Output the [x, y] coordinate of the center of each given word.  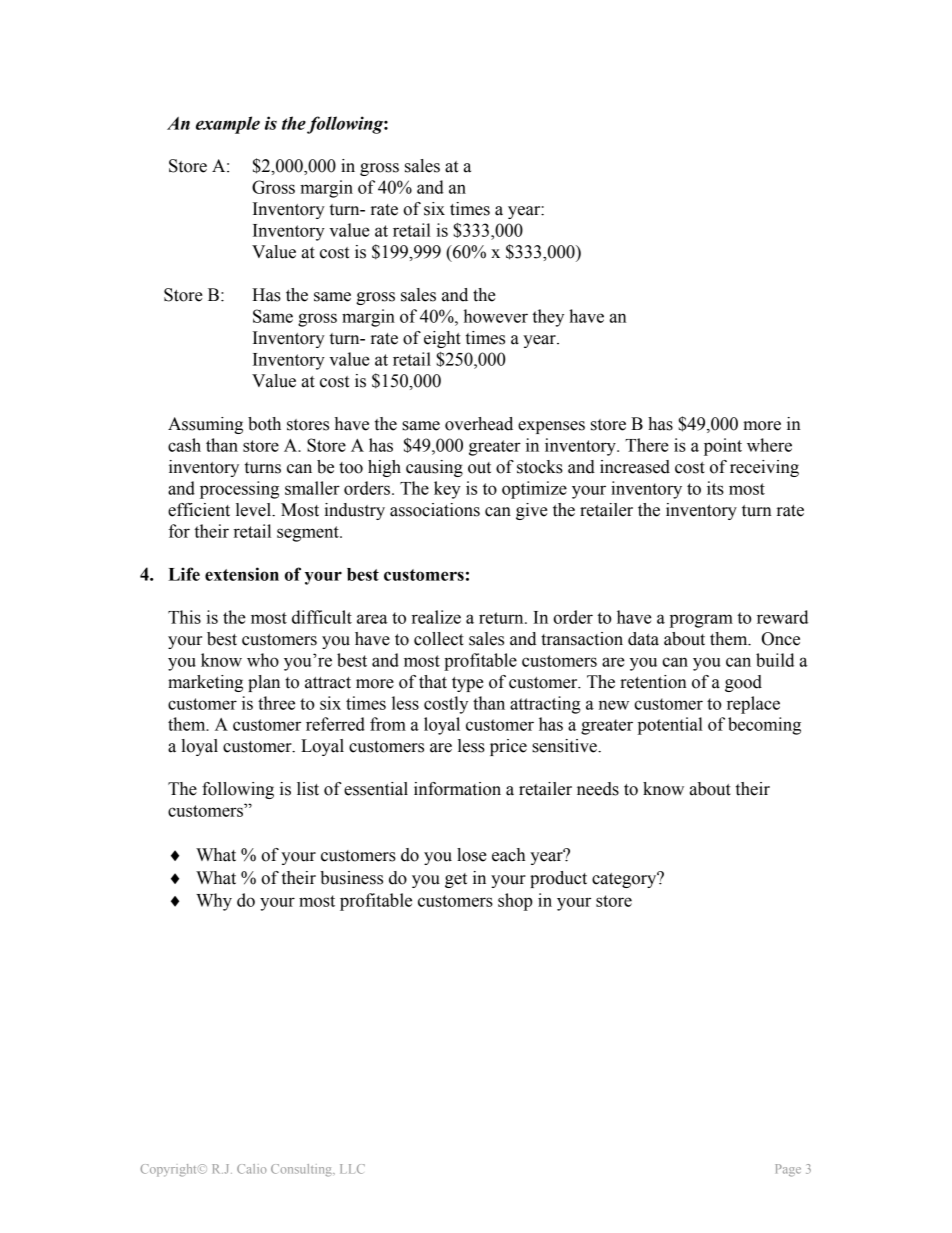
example [228, 125]
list [308, 789]
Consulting [302, 1170]
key [447, 490]
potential [670, 726]
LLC [352, 1169]
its [715, 488]
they [548, 318]
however [496, 316]
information [457, 789]
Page [788, 1170]
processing [239, 490]
